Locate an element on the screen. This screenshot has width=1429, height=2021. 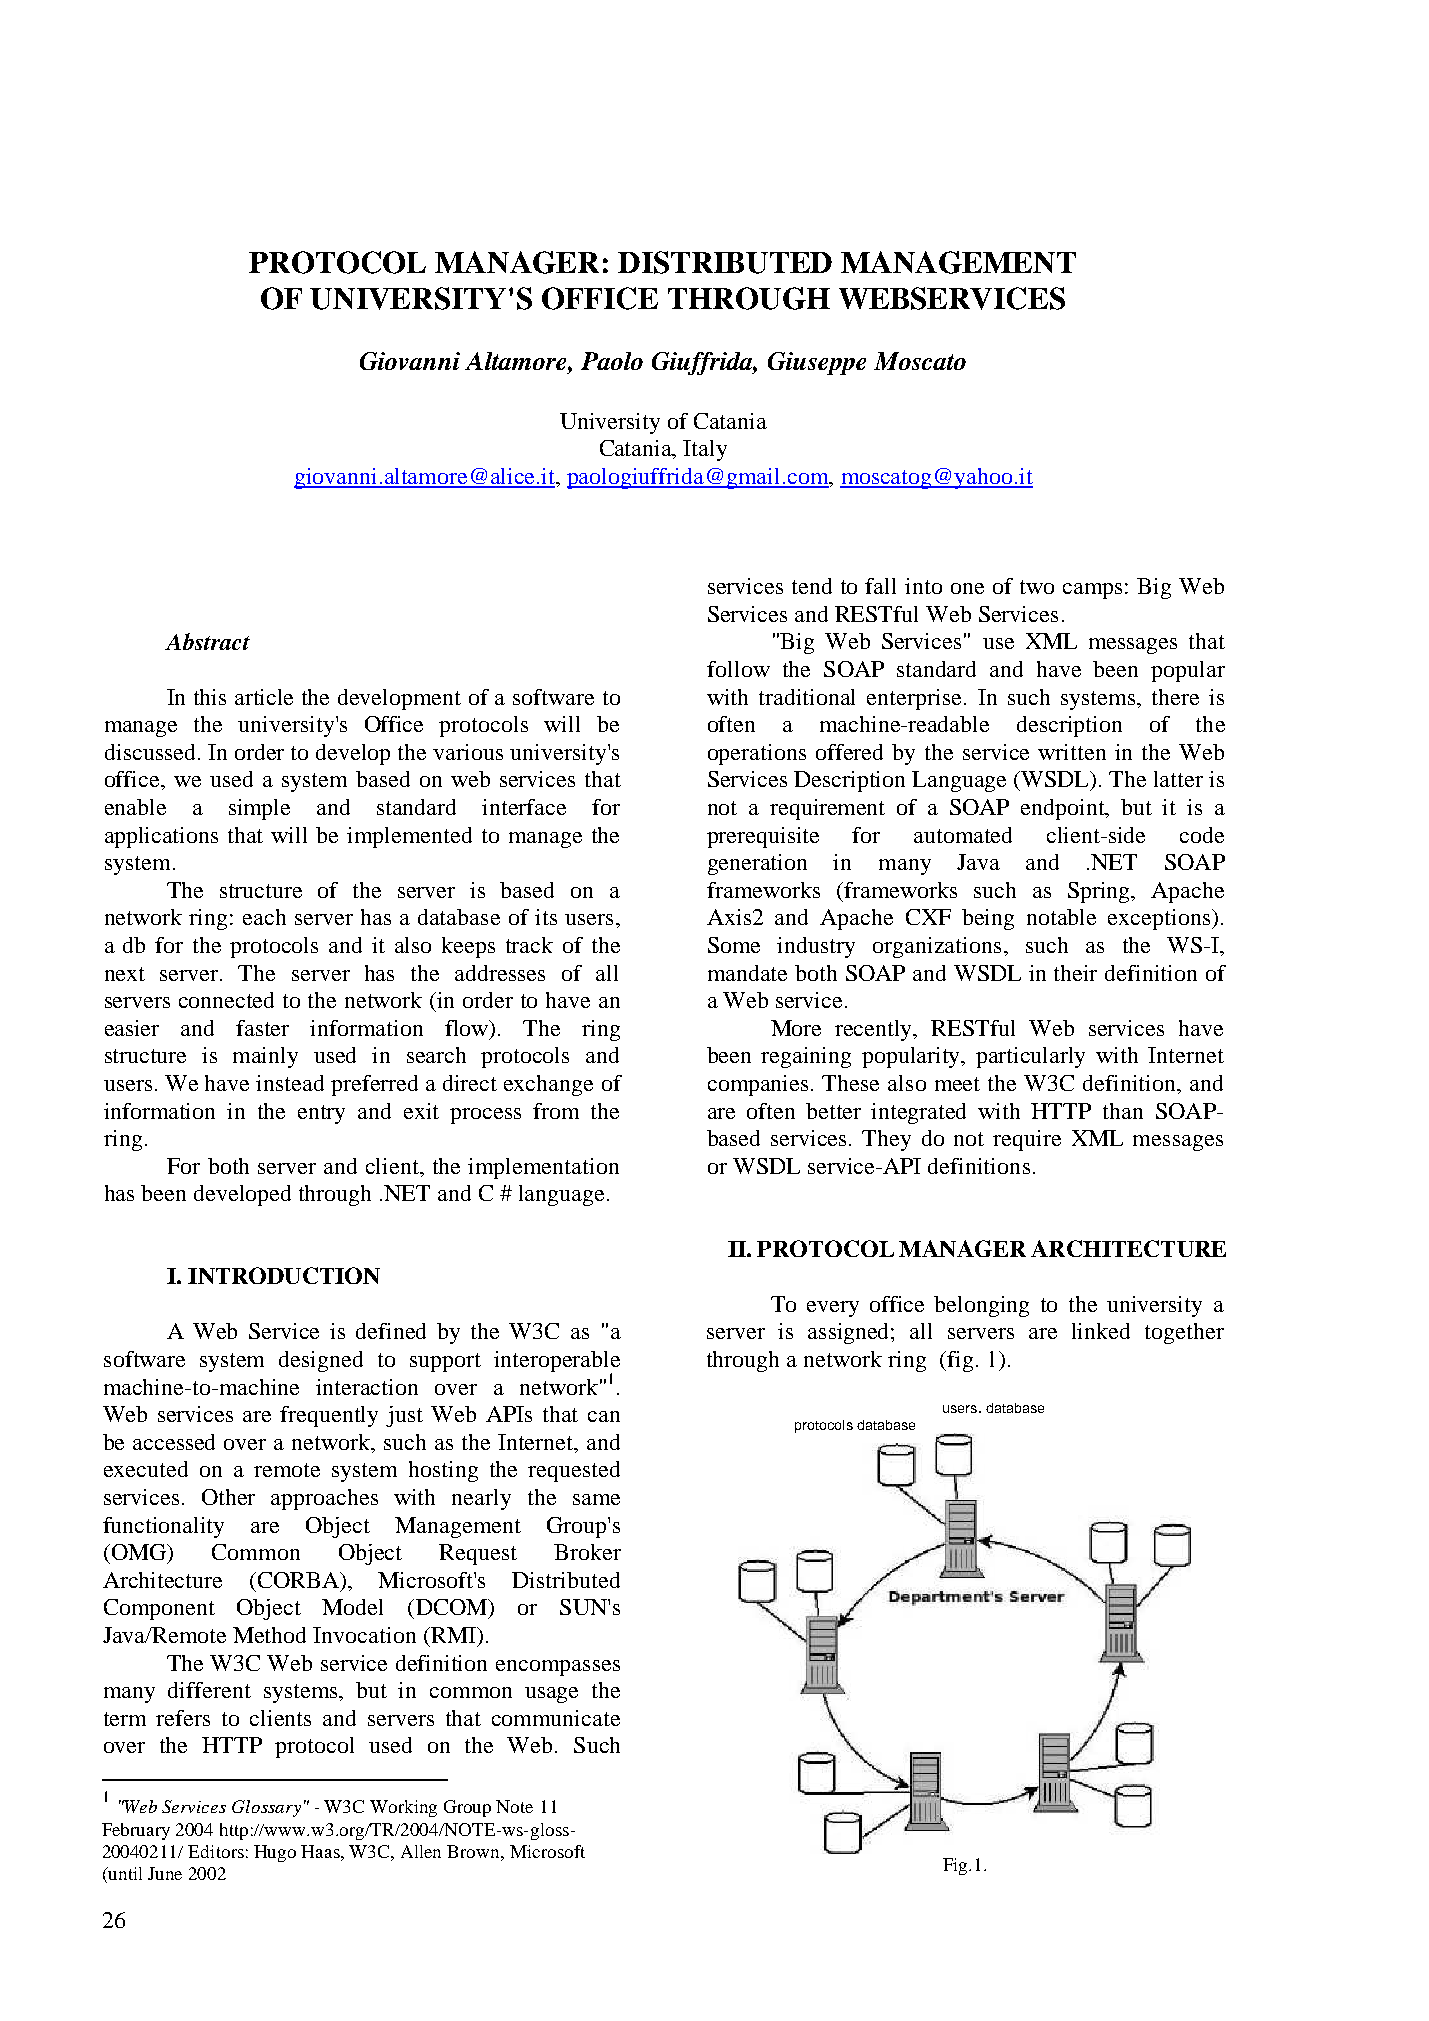
can is located at coordinates (604, 1416).
